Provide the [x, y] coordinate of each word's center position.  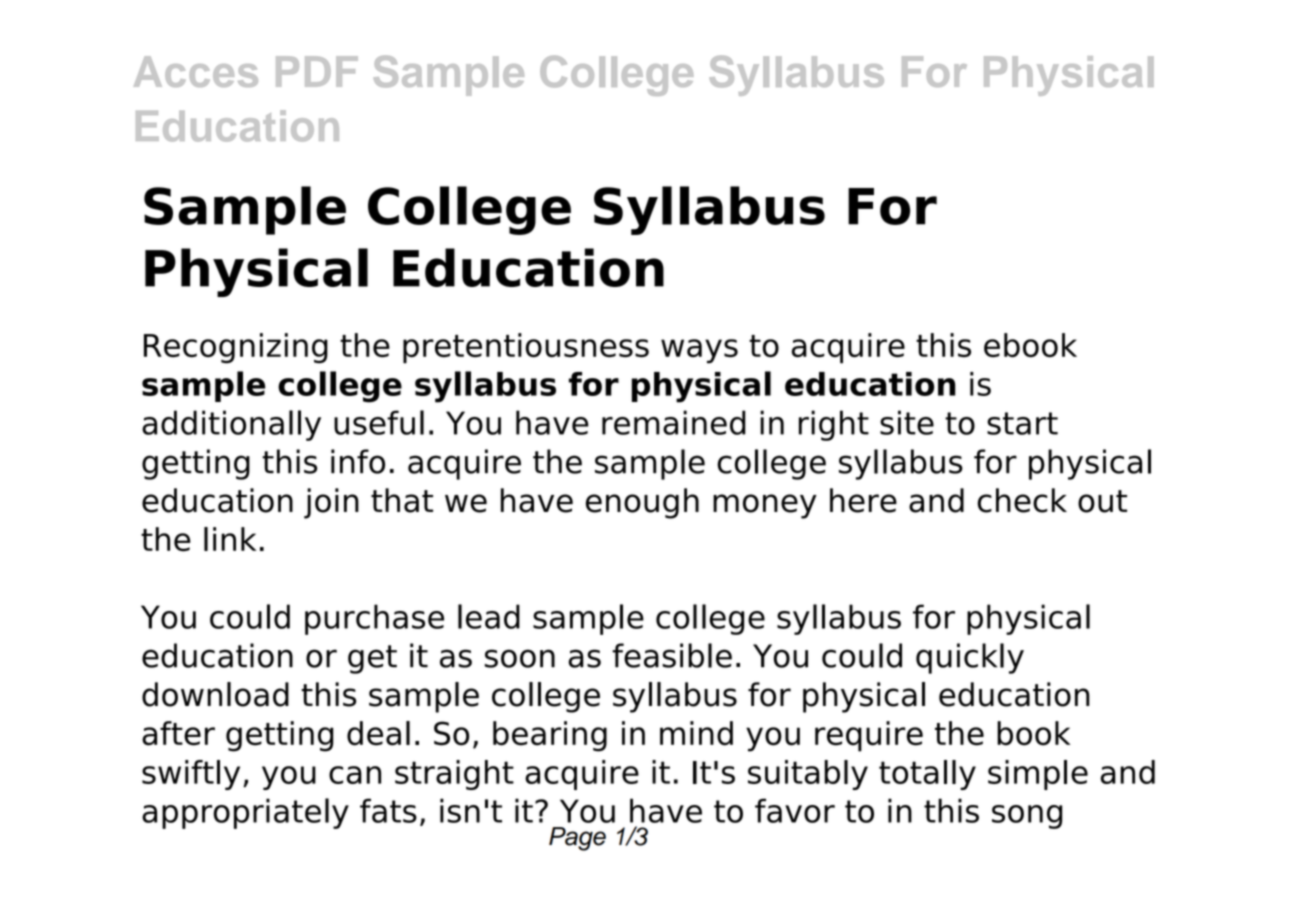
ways [699, 351]
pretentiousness [526, 348]
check [1022, 500]
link [230, 539]
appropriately [245, 813]
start [1022, 423]
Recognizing [236, 348]
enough [642, 503]
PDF [317, 71]
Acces [196, 71]
